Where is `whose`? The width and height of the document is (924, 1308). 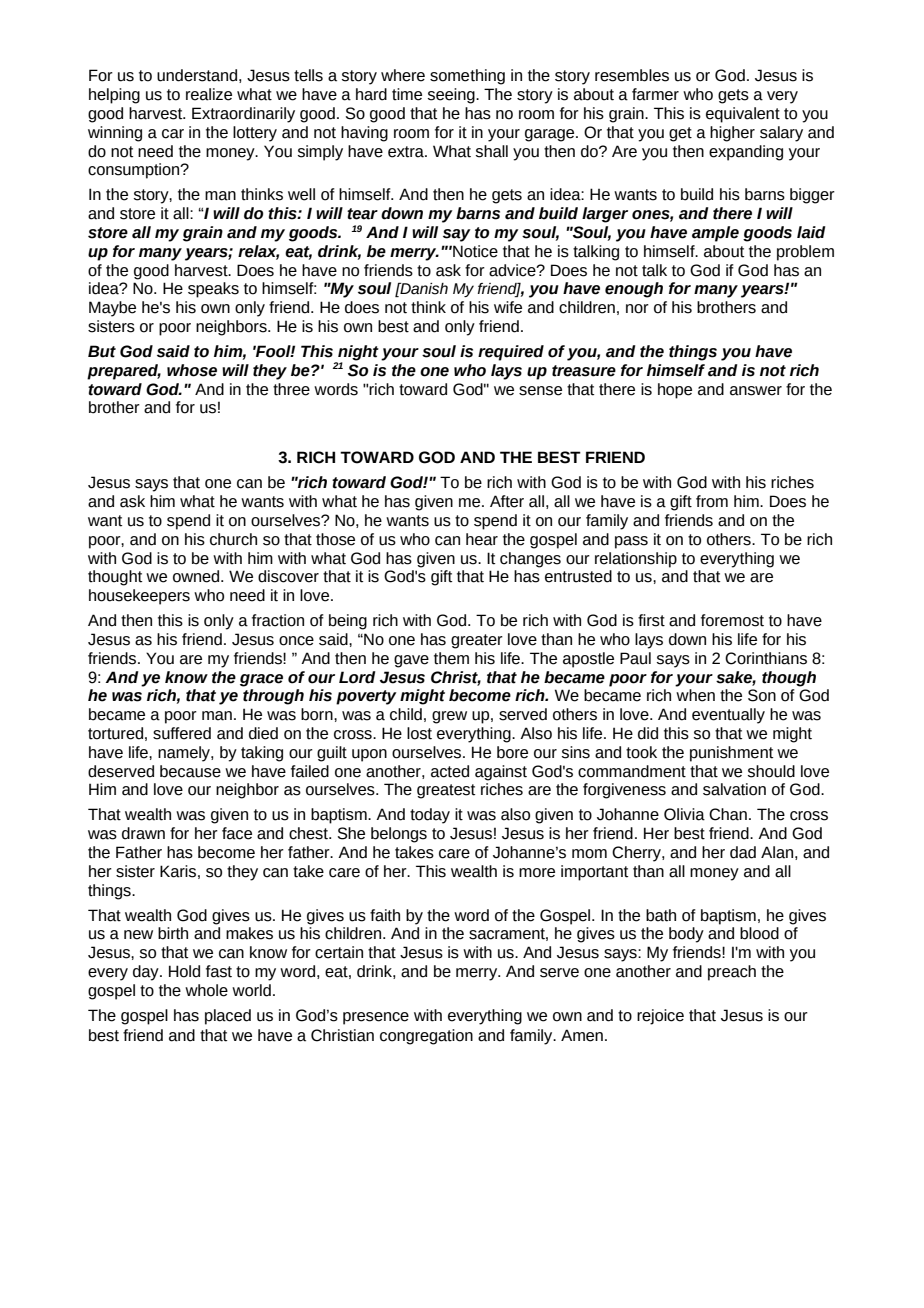 whose is located at coordinates (192, 370).
